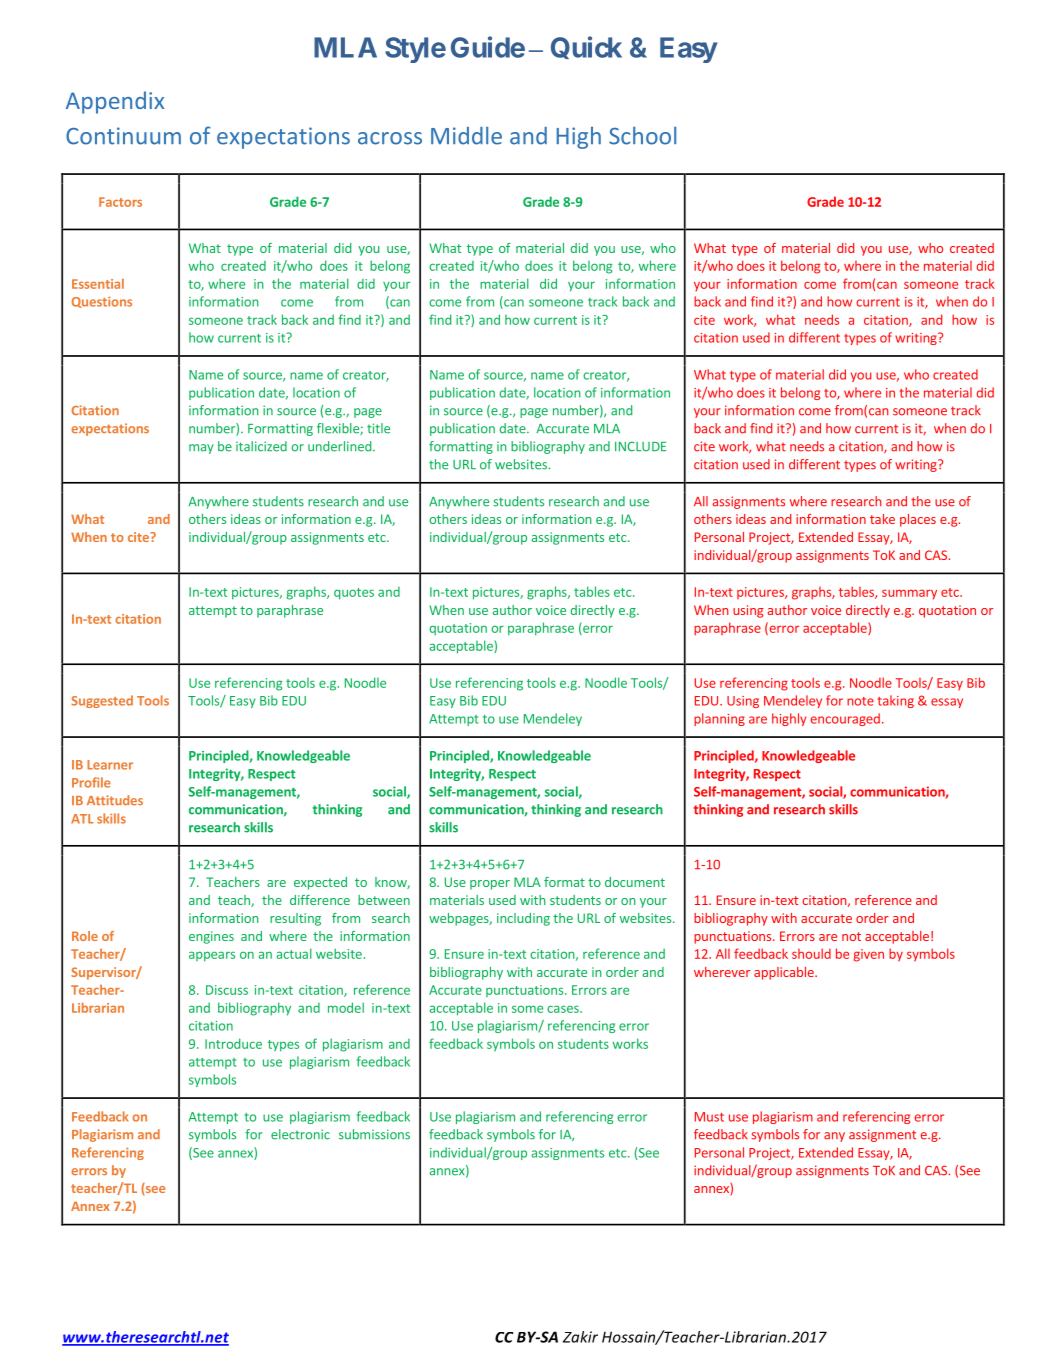  I want to click on Must, so click(709, 1117).
